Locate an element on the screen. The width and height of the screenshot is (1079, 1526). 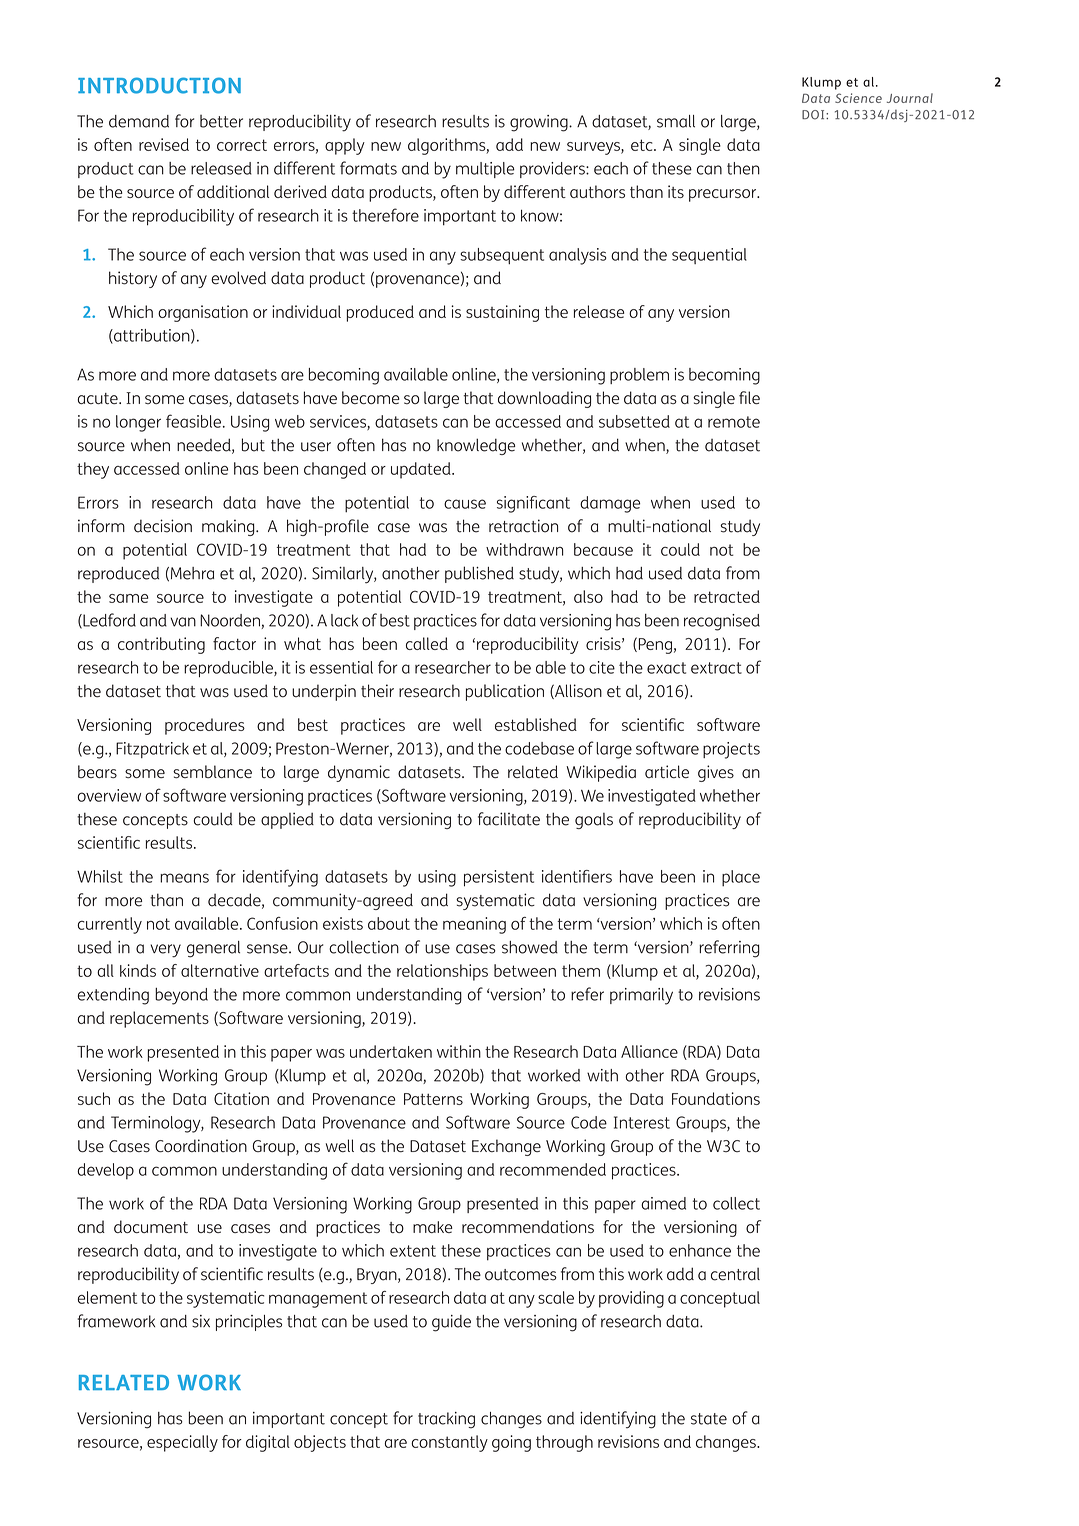
DOI is located at coordinates (814, 115).
